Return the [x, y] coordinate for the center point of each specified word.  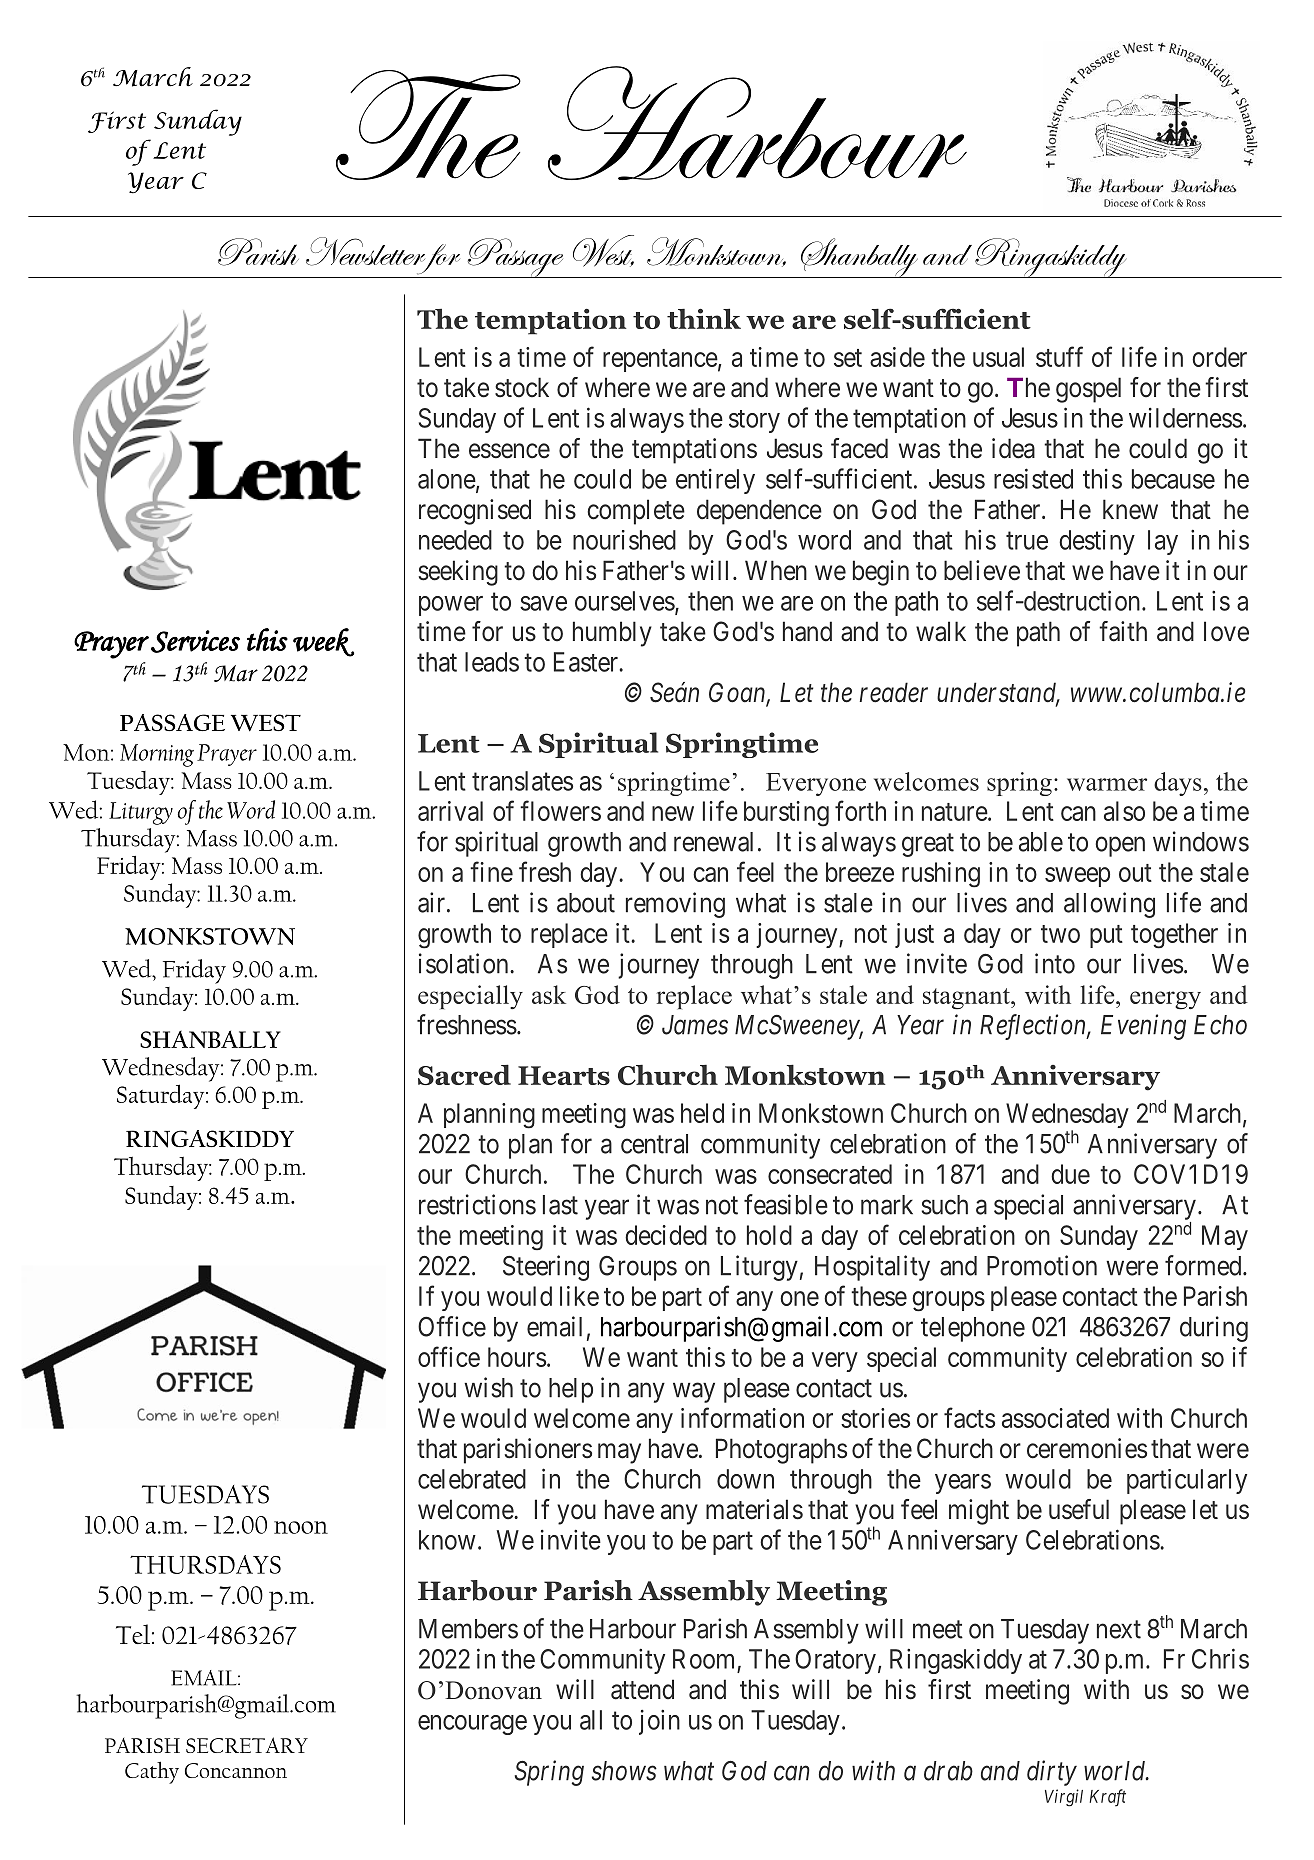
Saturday [162, 1096]
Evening [1143, 1027]
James [695, 1025]
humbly [612, 634]
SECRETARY [247, 1745]
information [742, 1417]
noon [301, 1527]
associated [1055, 1418]
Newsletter [367, 252]
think [704, 318]
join [659, 1722]
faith [1123, 631]
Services [195, 641]
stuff [1059, 356]
